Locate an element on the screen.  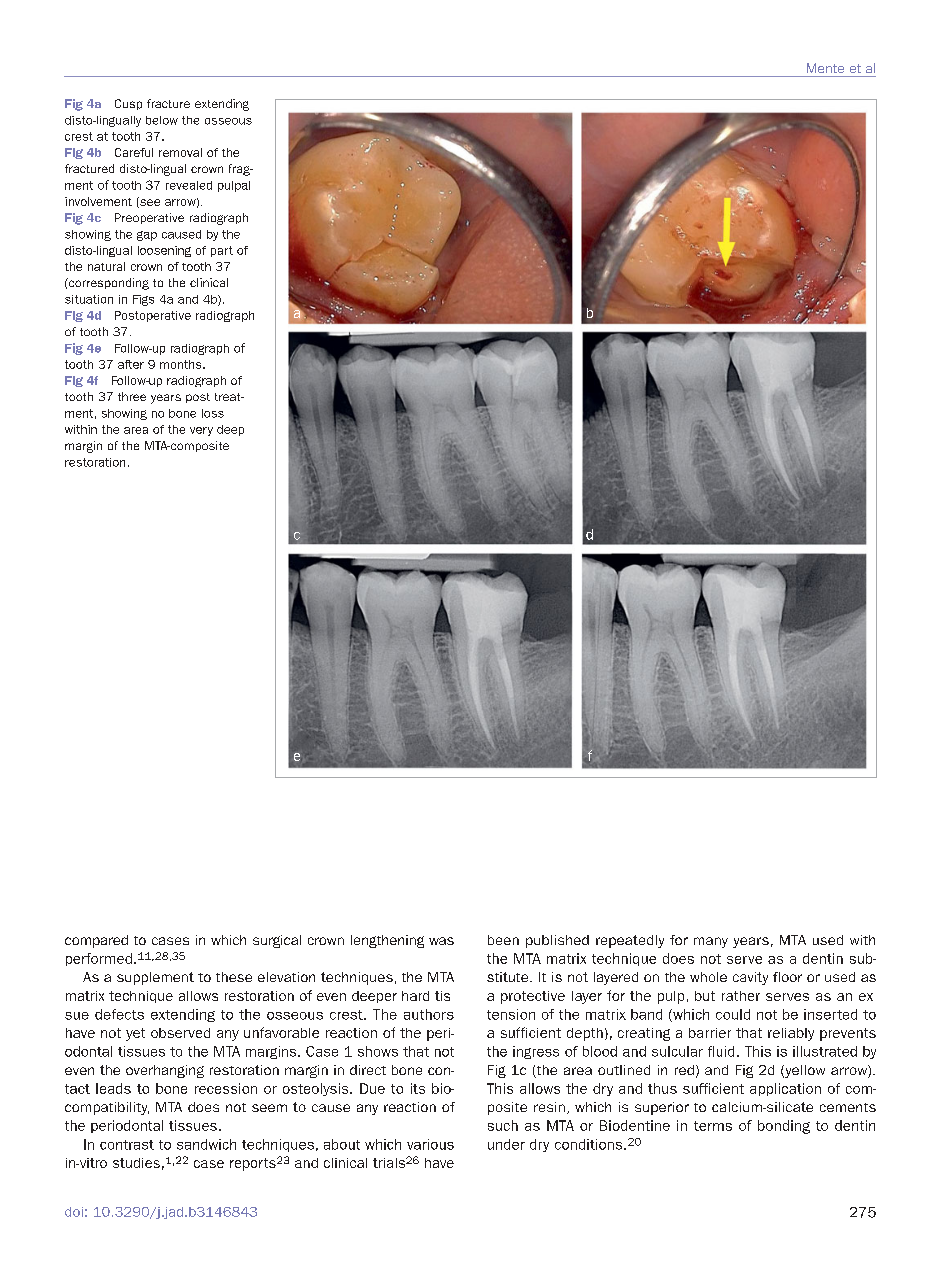
was is located at coordinates (441, 941).
